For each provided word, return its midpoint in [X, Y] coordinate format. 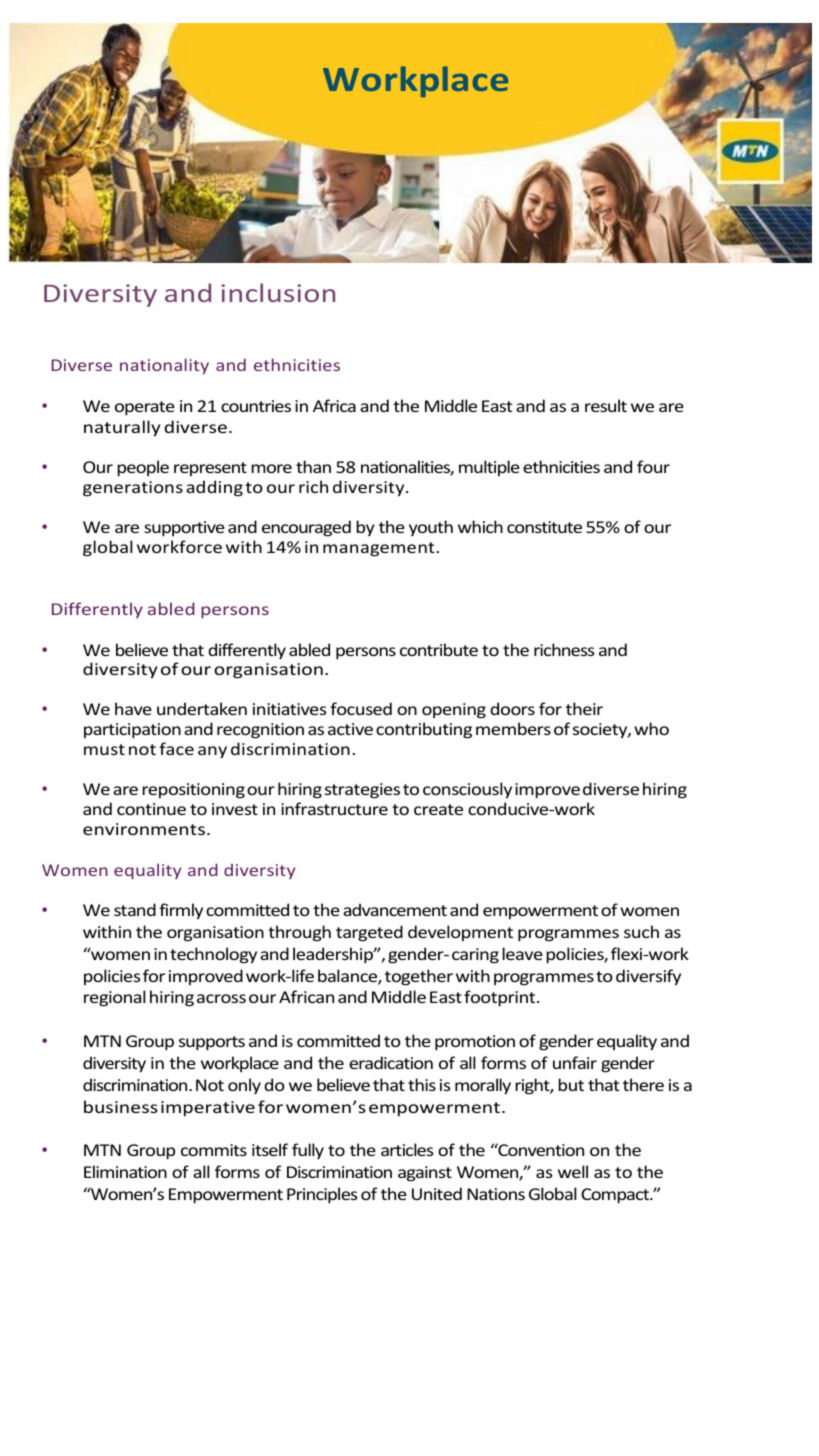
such [641, 931]
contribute [439, 649]
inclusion [278, 292]
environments [144, 829]
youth [431, 528]
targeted [369, 933]
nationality [164, 366]
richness [564, 649]
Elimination [125, 1171]
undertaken [202, 708]
